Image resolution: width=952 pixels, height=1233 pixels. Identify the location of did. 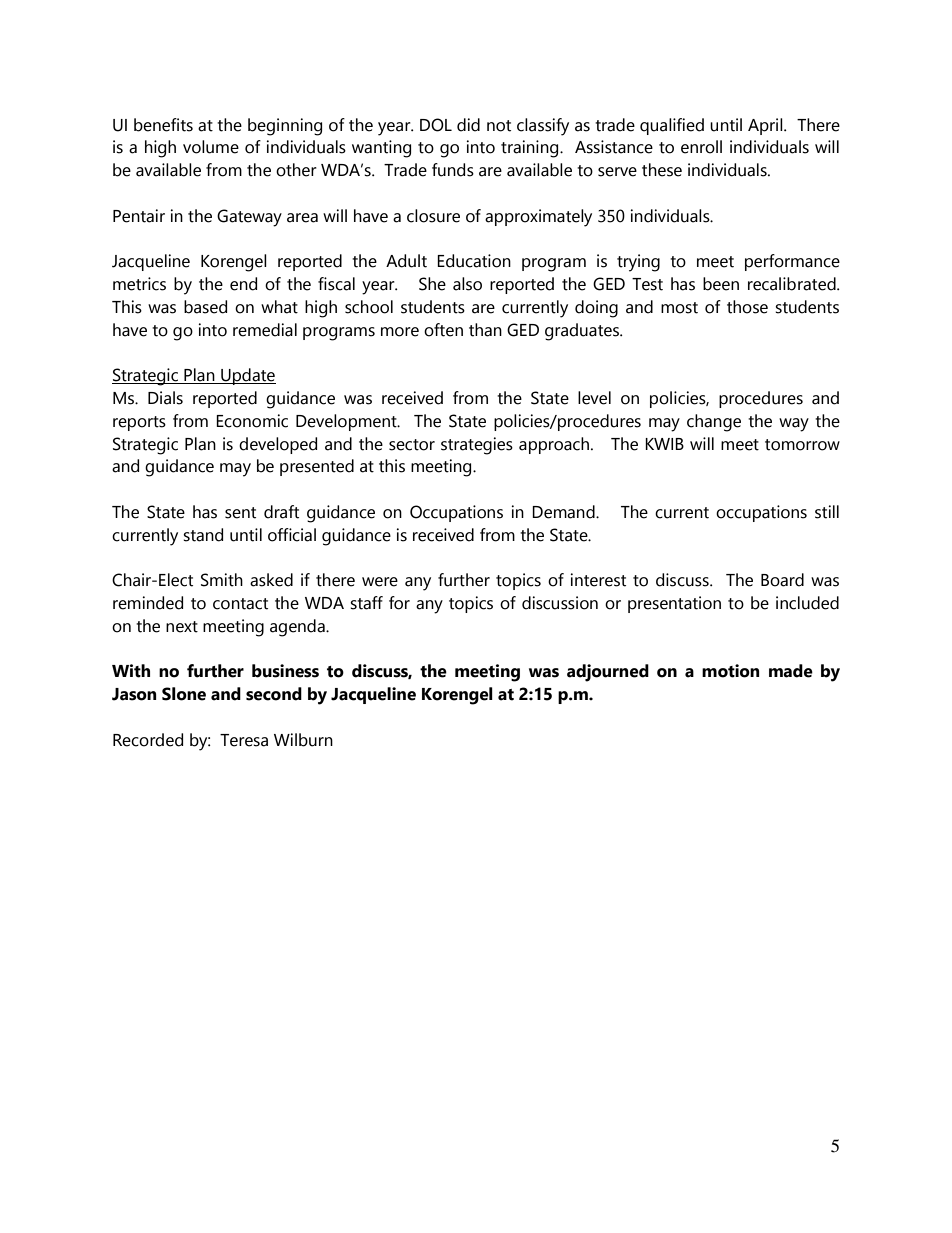
(468, 125).
